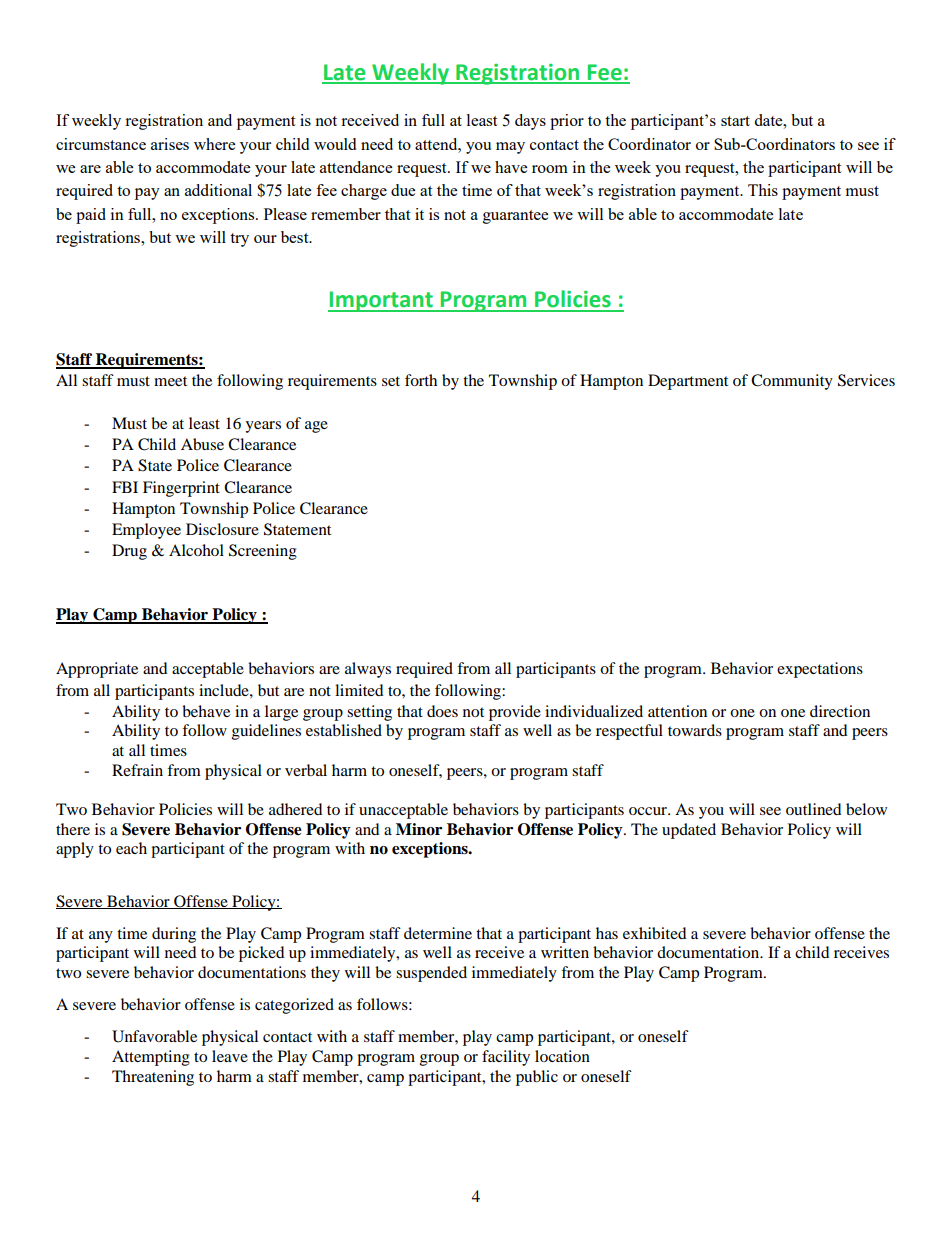 The height and width of the screenshot is (1233, 952). I want to click on facility, so click(506, 1058).
